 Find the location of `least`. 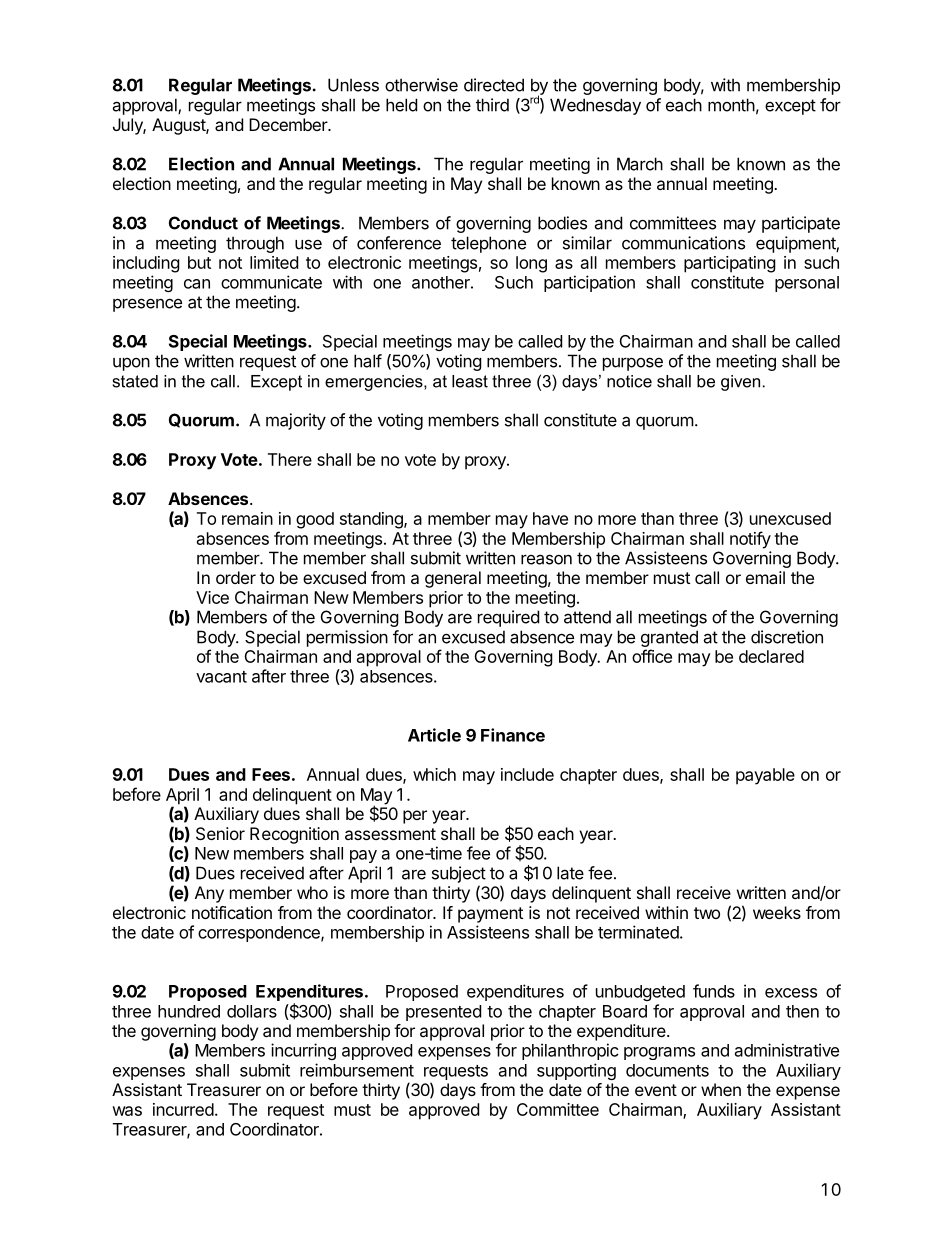

least is located at coordinates (470, 381).
